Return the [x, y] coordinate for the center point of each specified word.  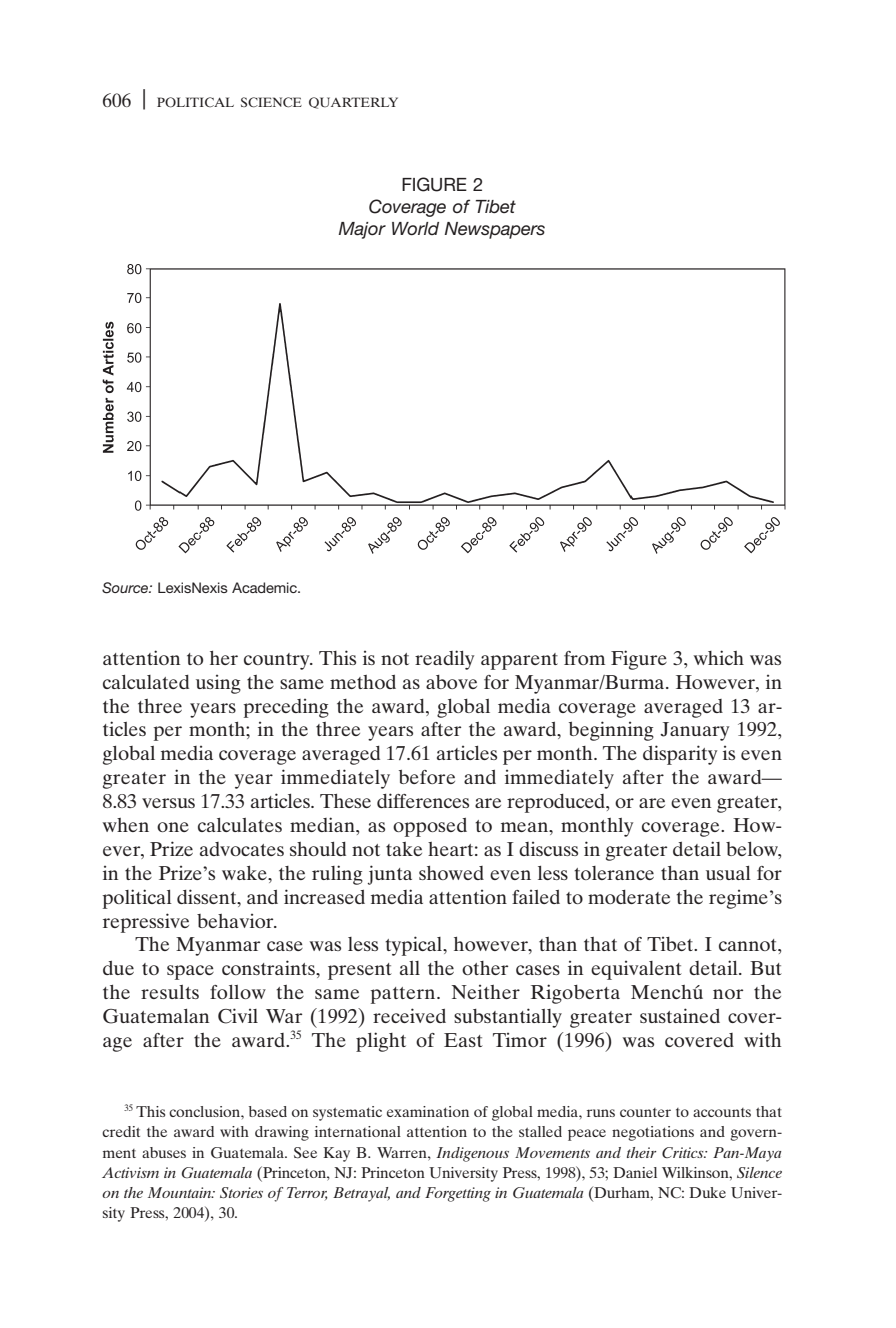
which [718, 657]
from [584, 658]
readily [444, 660]
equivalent [636, 970]
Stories [241, 1192]
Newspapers [494, 230]
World [415, 229]
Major [362, 230]
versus [168, 803]
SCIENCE [271, 102]
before [427, 777]
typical [415, 946]
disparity [680, 755]
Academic [265, 587]
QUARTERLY [353, 103]
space [190, 972]
